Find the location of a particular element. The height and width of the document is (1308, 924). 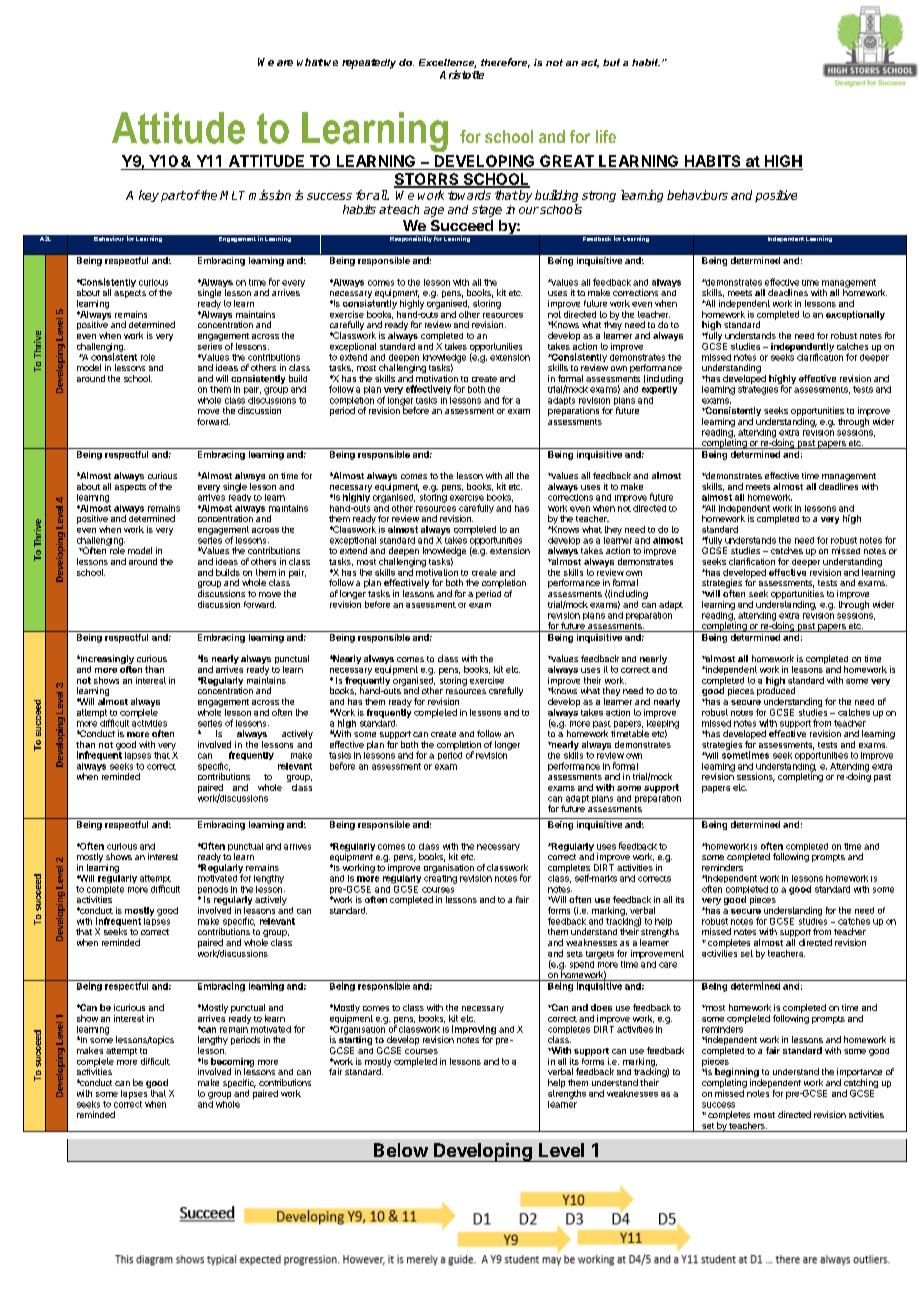

mission is located at coordinates (270, 195).
